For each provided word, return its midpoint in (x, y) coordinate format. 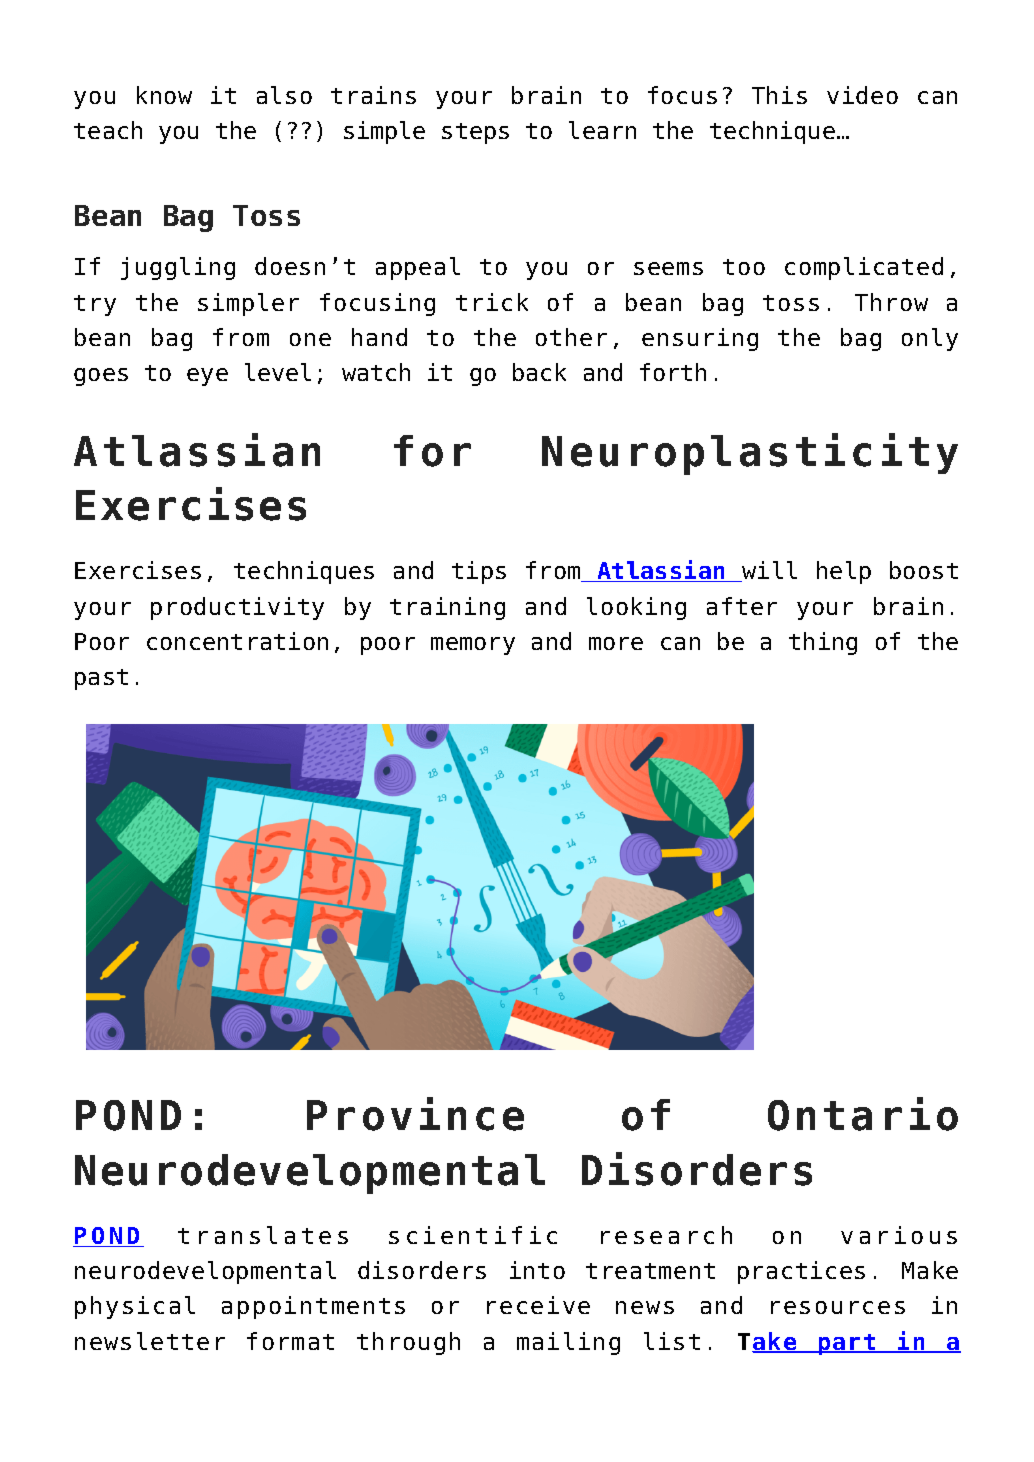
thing (823, 643)
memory (473, 646)
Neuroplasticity (750, 454)
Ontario (863, 1114)
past (101, 679)
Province (415, 1114)
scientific (473, 1235)
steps (475, 133)
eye (207, 377)
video (862, 95)
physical (135, 1307)
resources (838, 1307)
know (164, 95)
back (539, 372)
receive (538, 1305)
